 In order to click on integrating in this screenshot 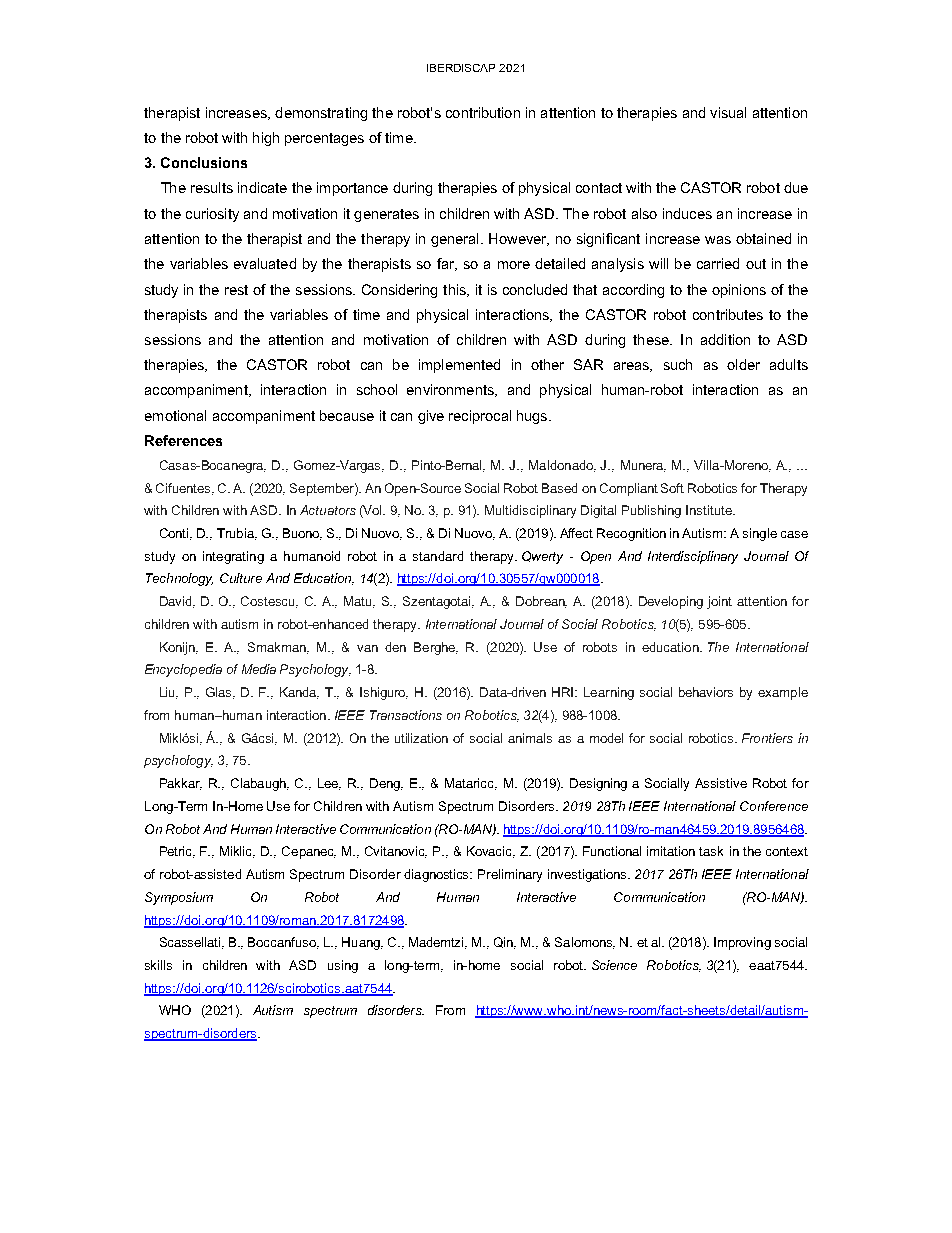, I will do `click(233, 557)`.
